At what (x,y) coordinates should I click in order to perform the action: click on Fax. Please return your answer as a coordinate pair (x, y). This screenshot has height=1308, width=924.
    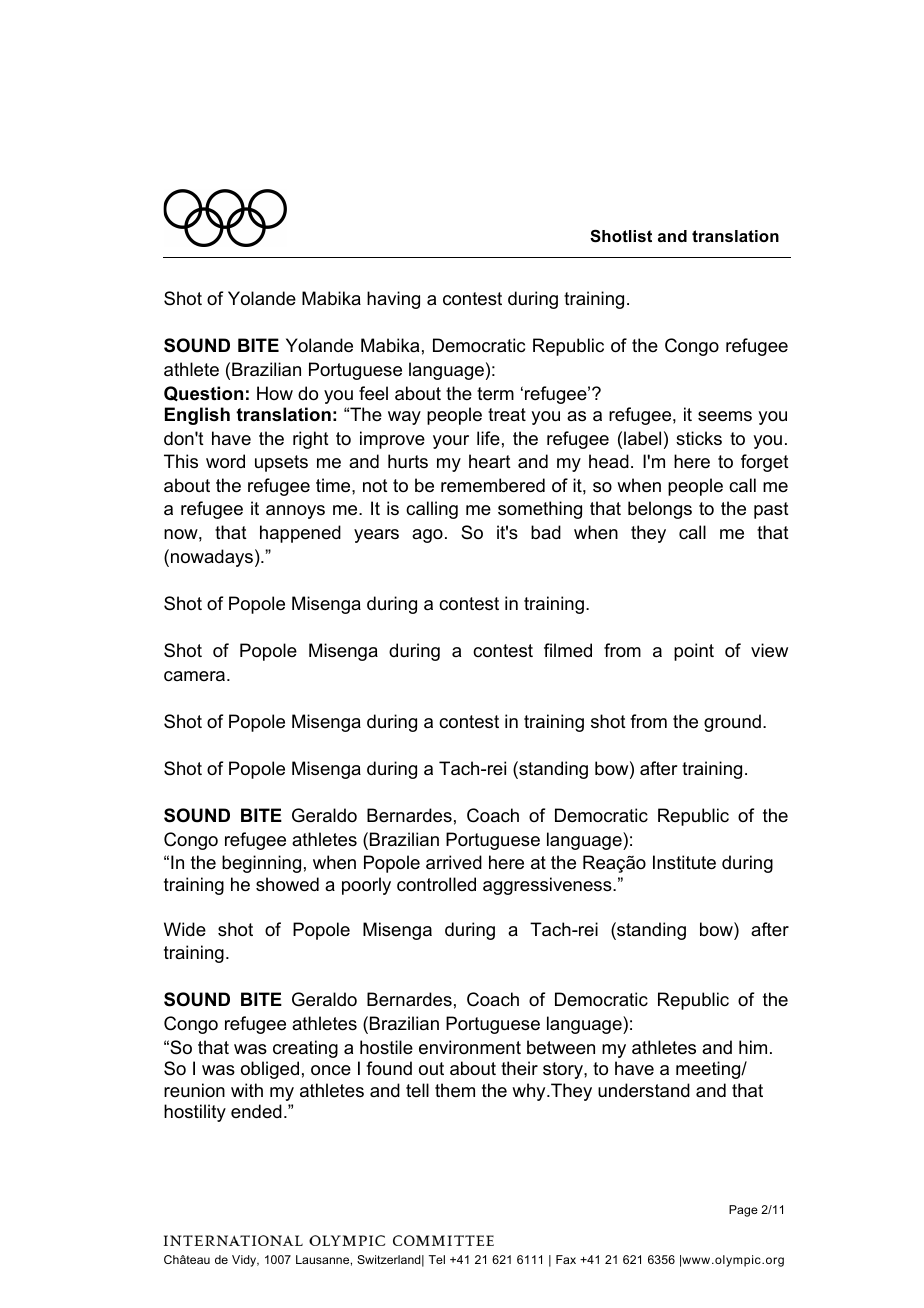
    Looking at the image, I should click on (566, 1259).
